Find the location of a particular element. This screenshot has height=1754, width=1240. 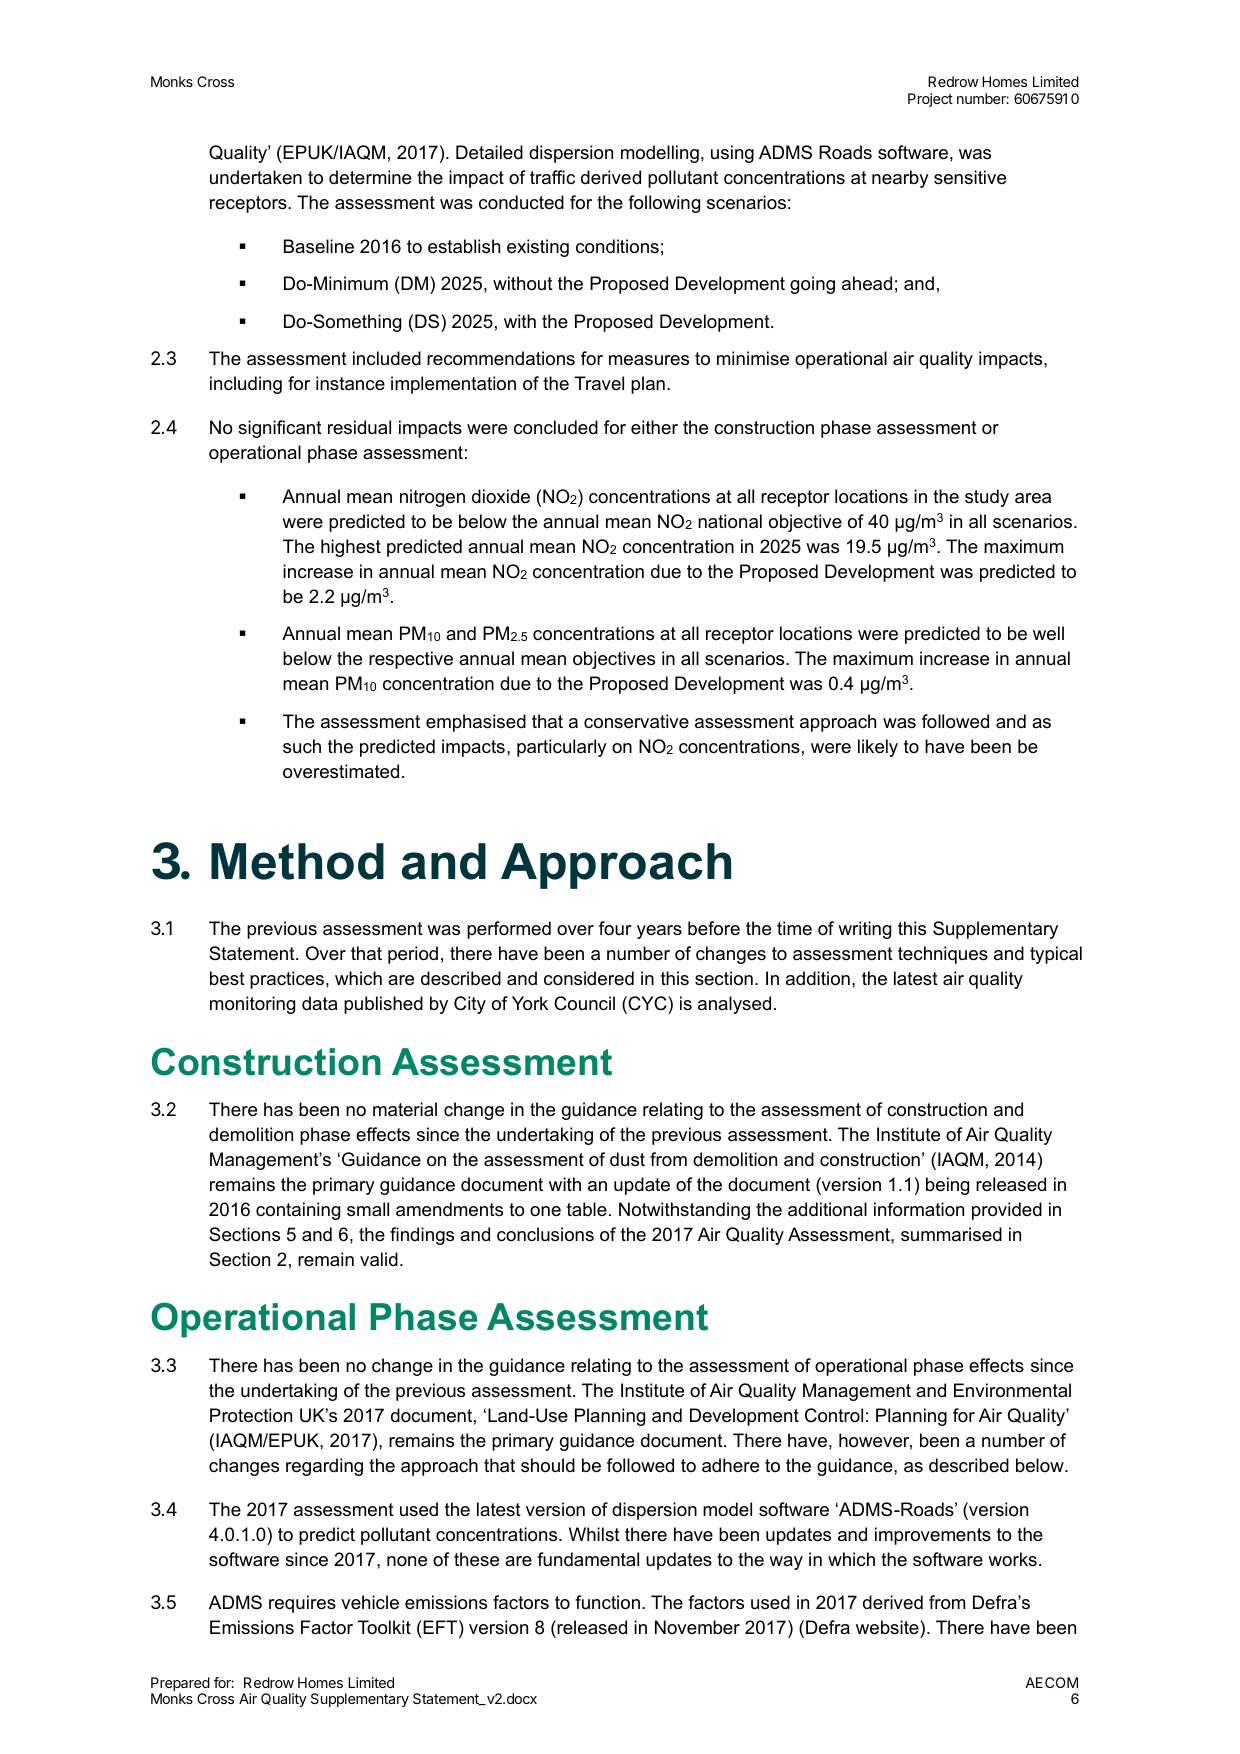

sensitive is located at coordinates (970, 177).
